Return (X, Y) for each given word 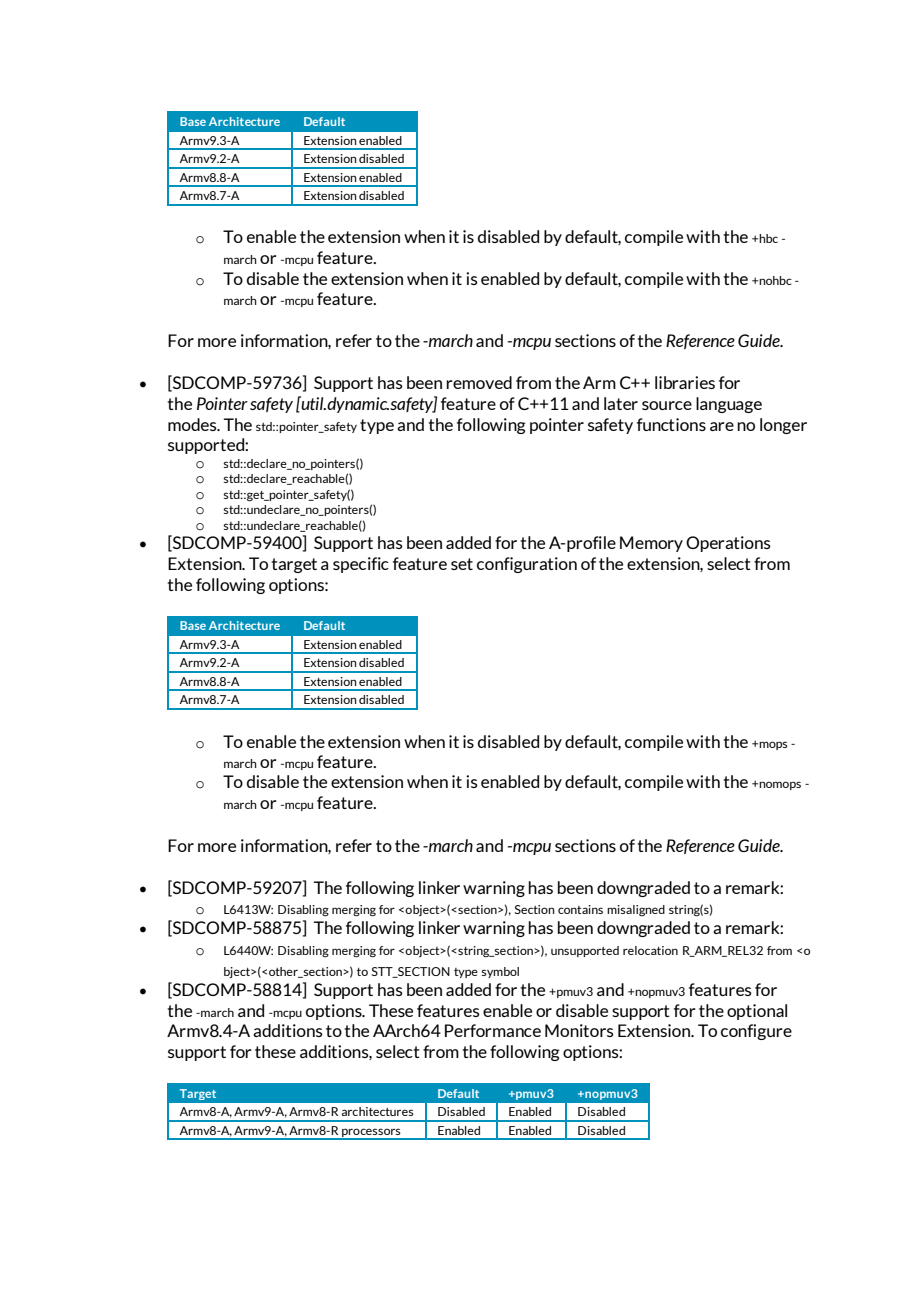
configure (756, 1032)
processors (371, 1133)
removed (479, 382)
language (729, 405)
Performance (493, 1030)
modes (193, 424)
